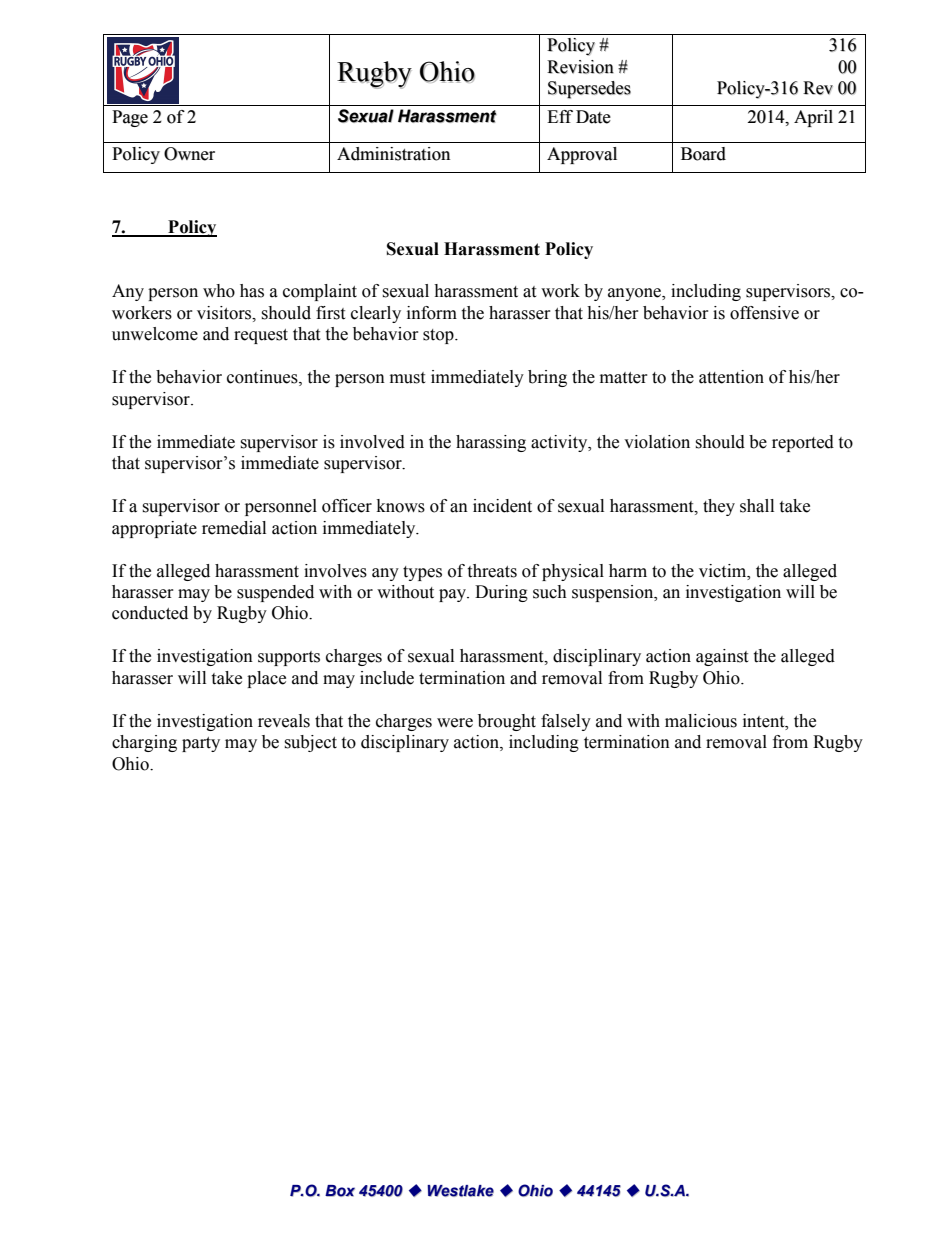 The width and height of the document is (952, 1233). Describe the element at coordinates (502, 506) in the document. I see `incident` at that location.
